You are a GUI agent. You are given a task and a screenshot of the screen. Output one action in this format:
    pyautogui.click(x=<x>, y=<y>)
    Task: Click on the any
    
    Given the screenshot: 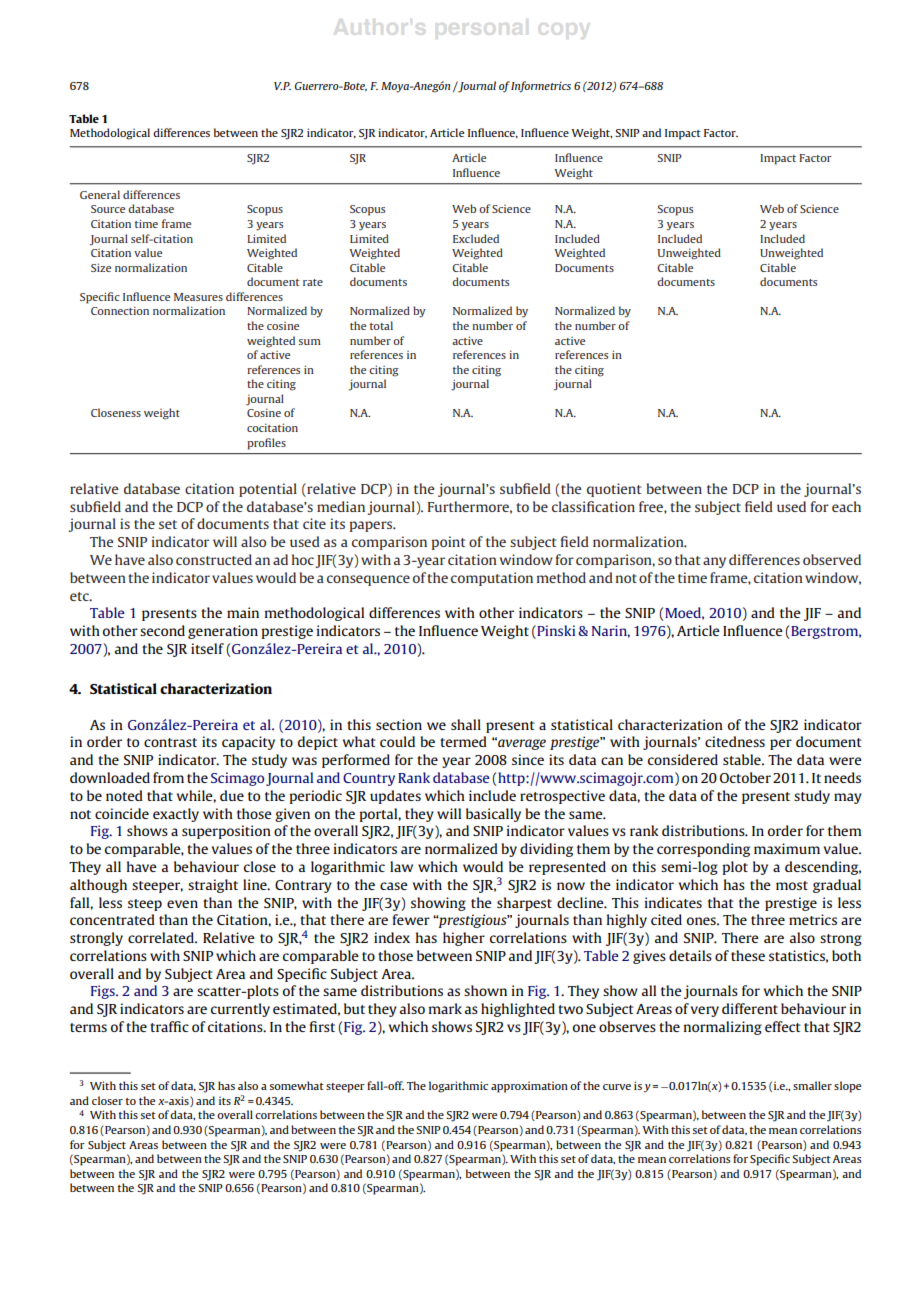 What is the action you would take?
    pyautogui.click(x=714, y=562)
